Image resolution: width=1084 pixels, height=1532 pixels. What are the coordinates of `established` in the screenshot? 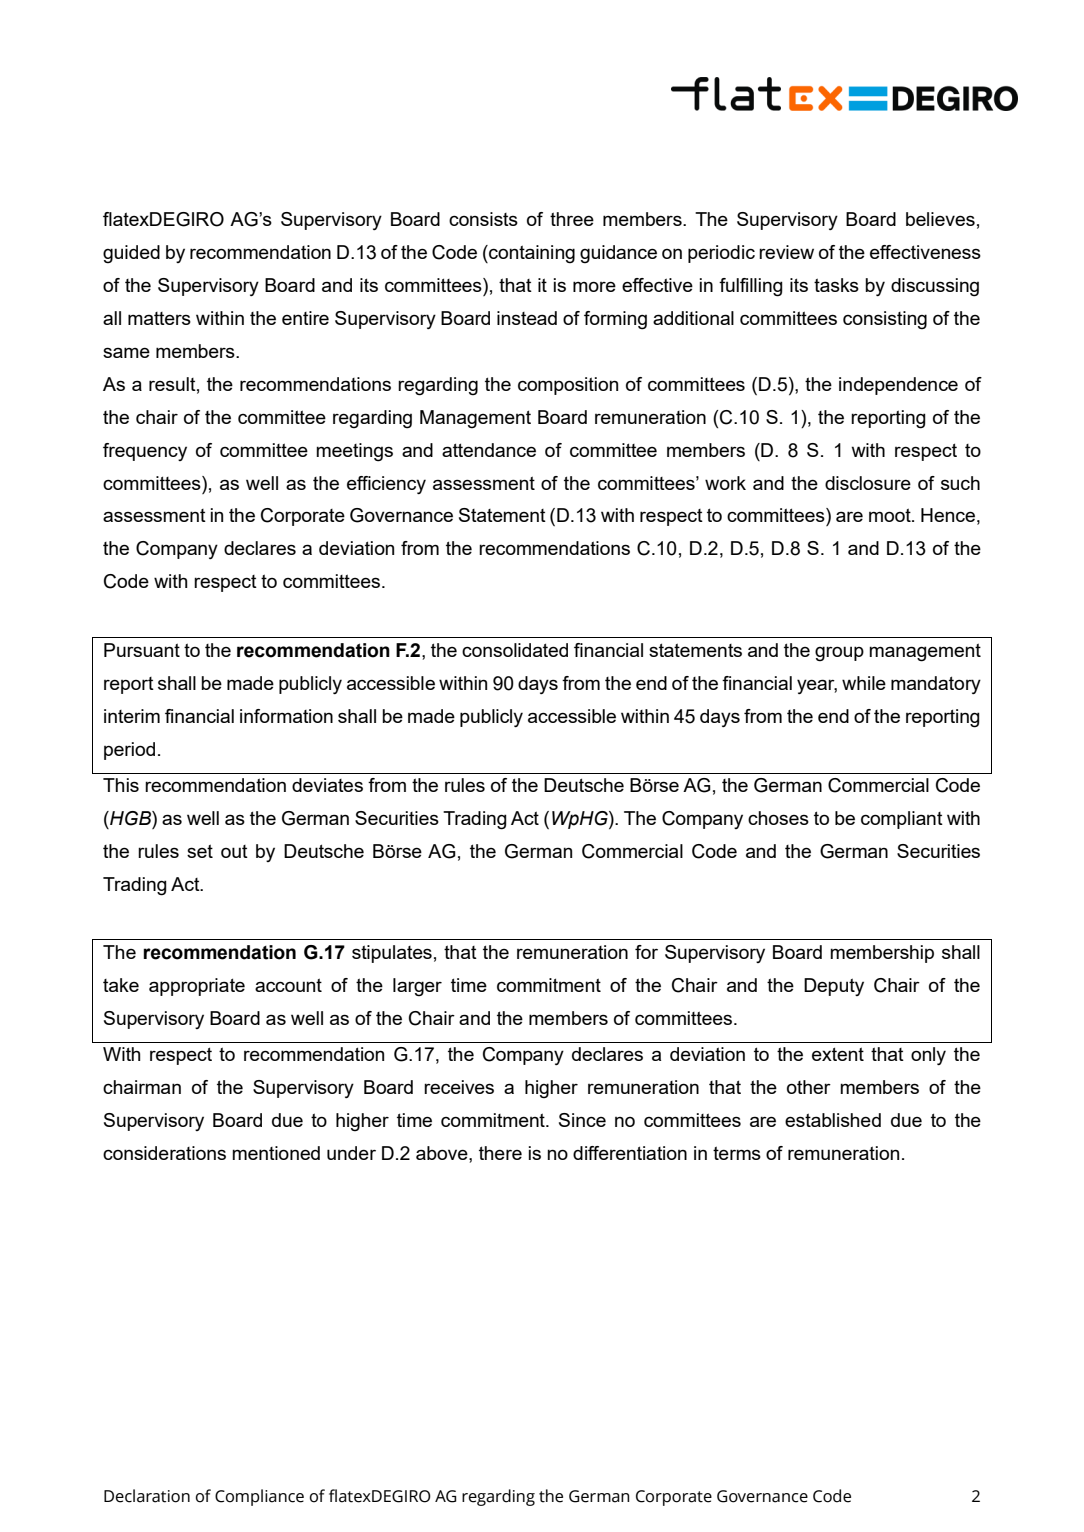 It's located at (833, 1120).
